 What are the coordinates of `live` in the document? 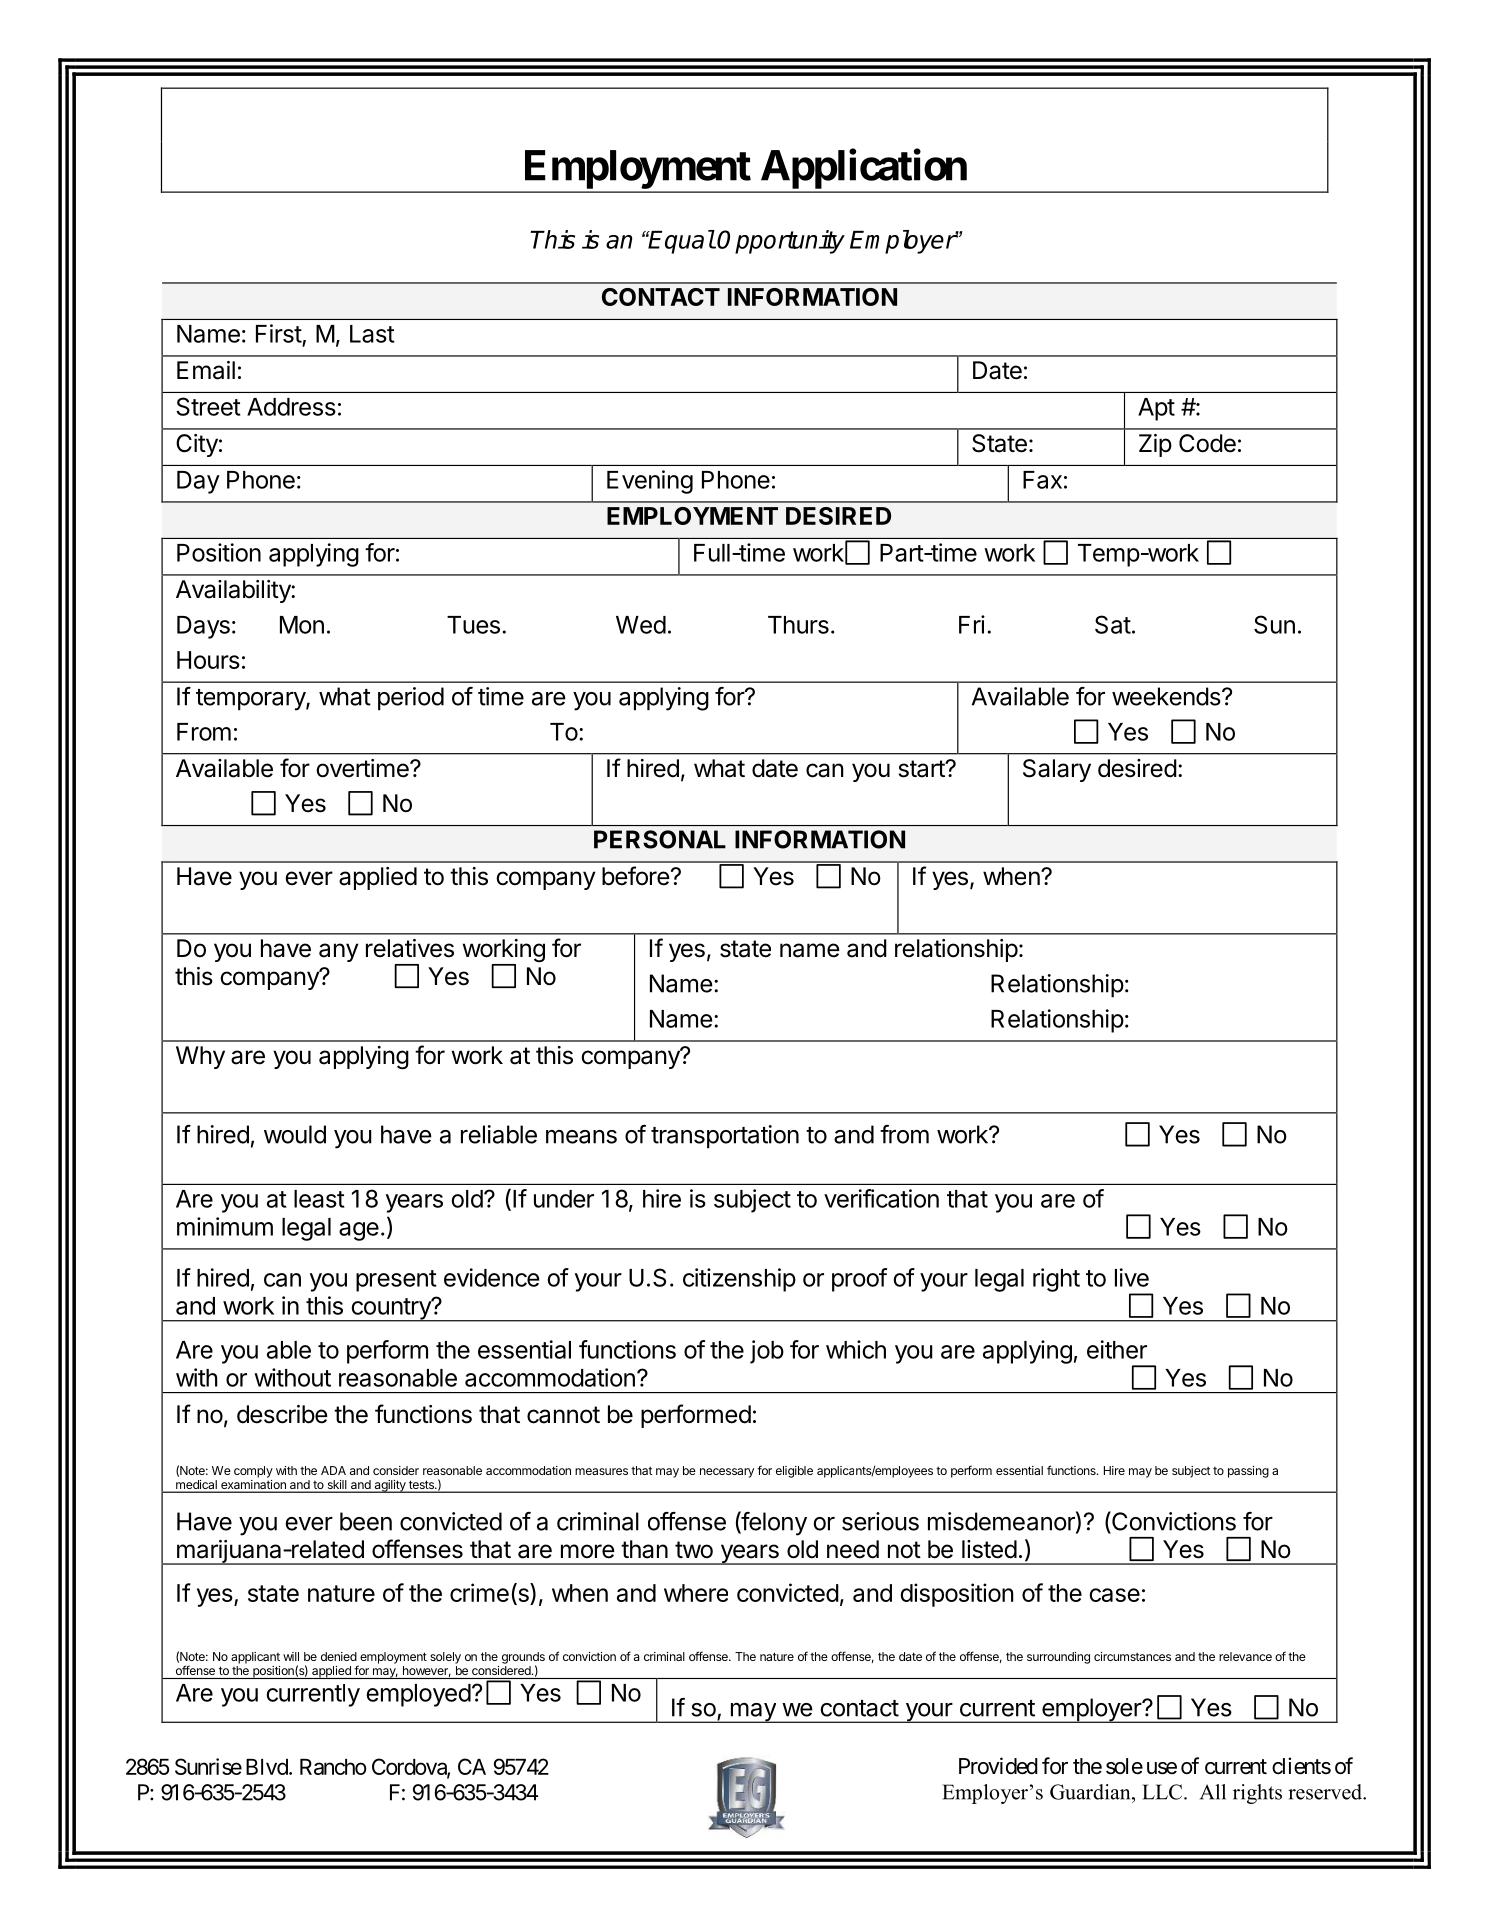 It's located at (1132, 1277).
